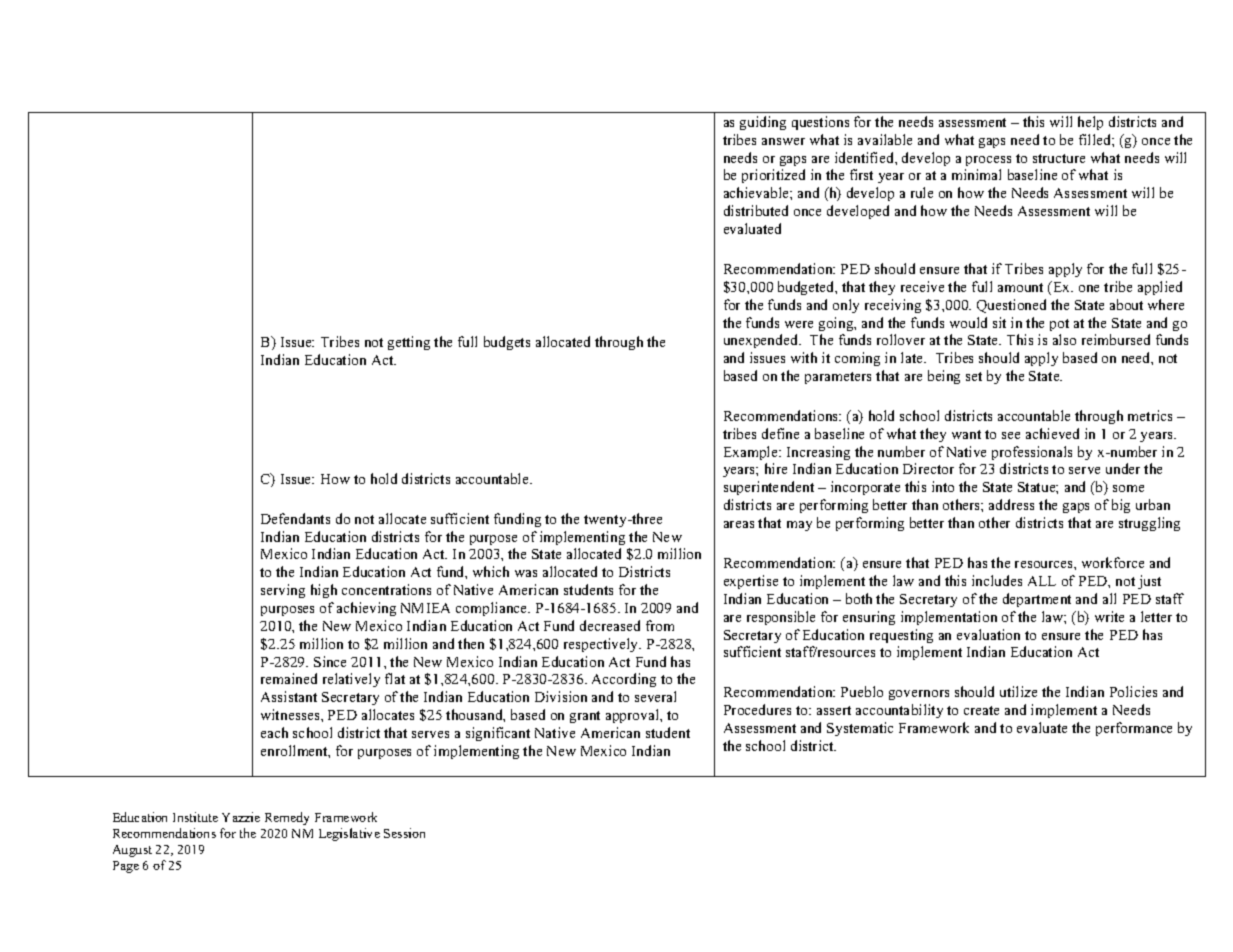  What do you see at coordinates (287, 818) in the screenshot?
I see `Remedy` at bounding box center [287, 818].
